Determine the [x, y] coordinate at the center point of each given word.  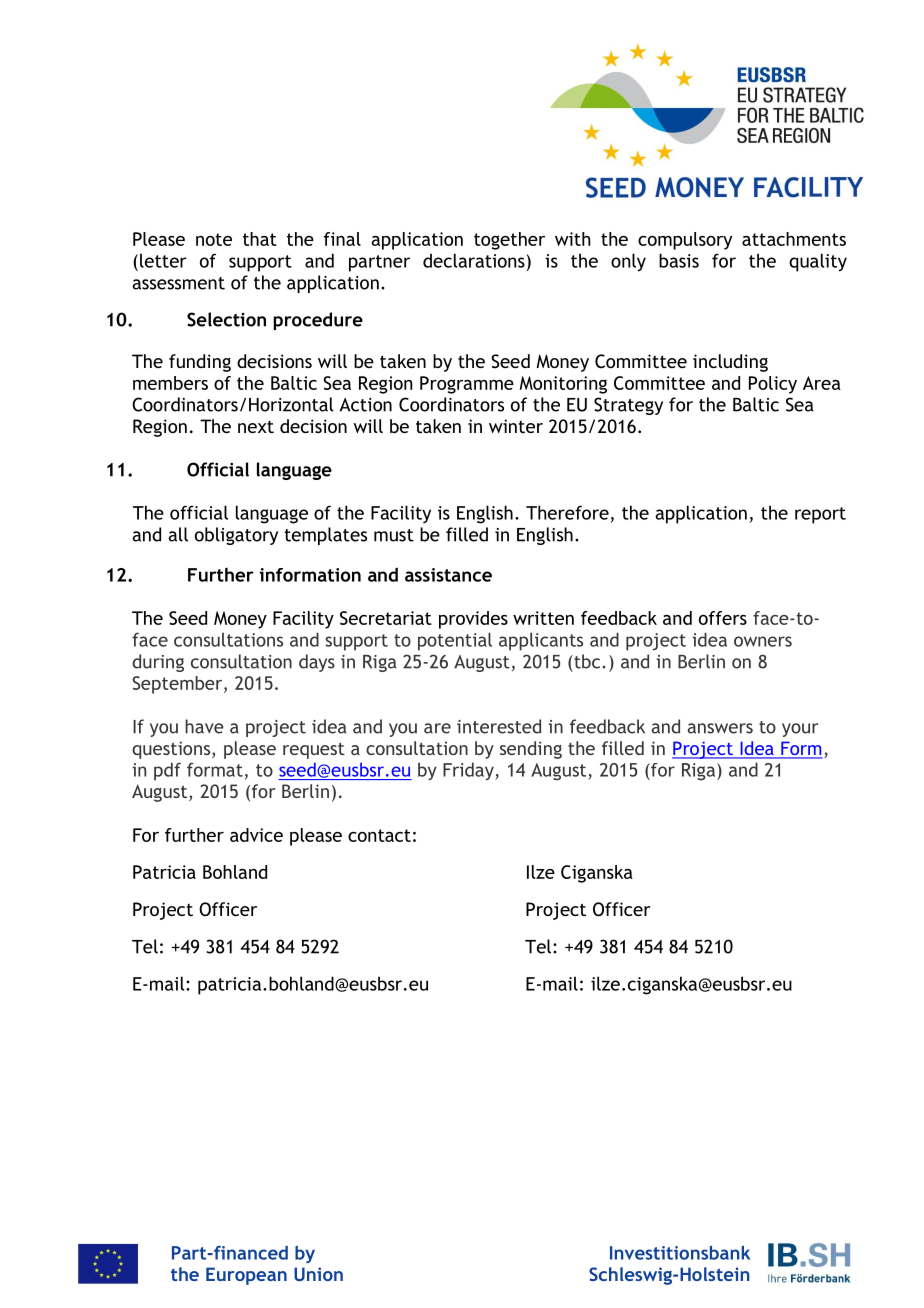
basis [679, 260]
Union [318, 1274]
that [260, 239]
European [246, 1276]
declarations [475, 260]
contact [379, 835]
